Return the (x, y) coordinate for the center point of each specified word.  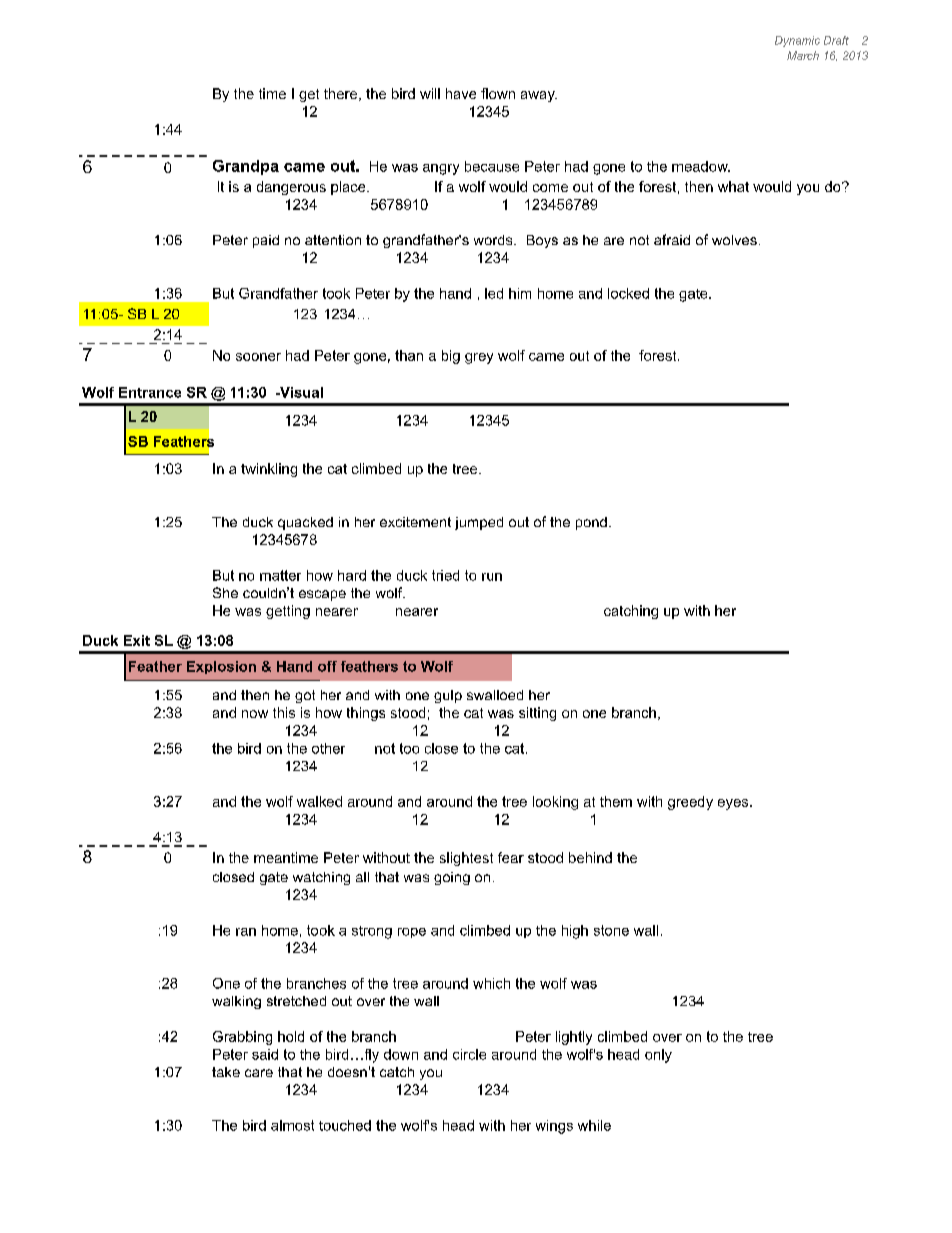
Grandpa (246, 167)
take (226, 1072)
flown (498, 93)
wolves (734, 240)
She (225, 592)
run (492, 577)
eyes (734, 804)
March (803, 55)
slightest (466, 859)
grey (479, 358)
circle (469, 1054)
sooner (258, 357)
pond (591, 523)
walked (319, 801)
